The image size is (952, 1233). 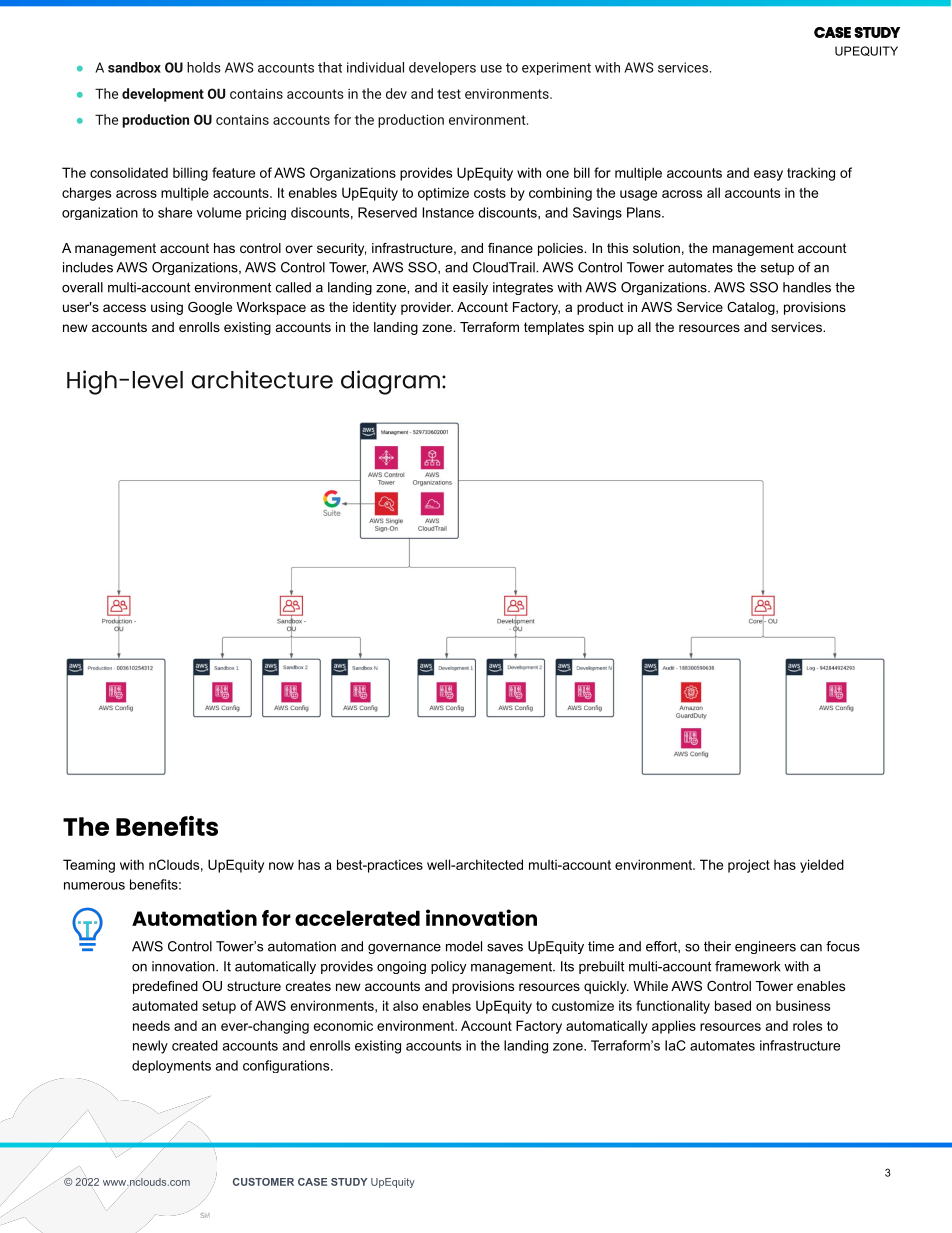 I want to click on easy, so click(x=768, y=175).
